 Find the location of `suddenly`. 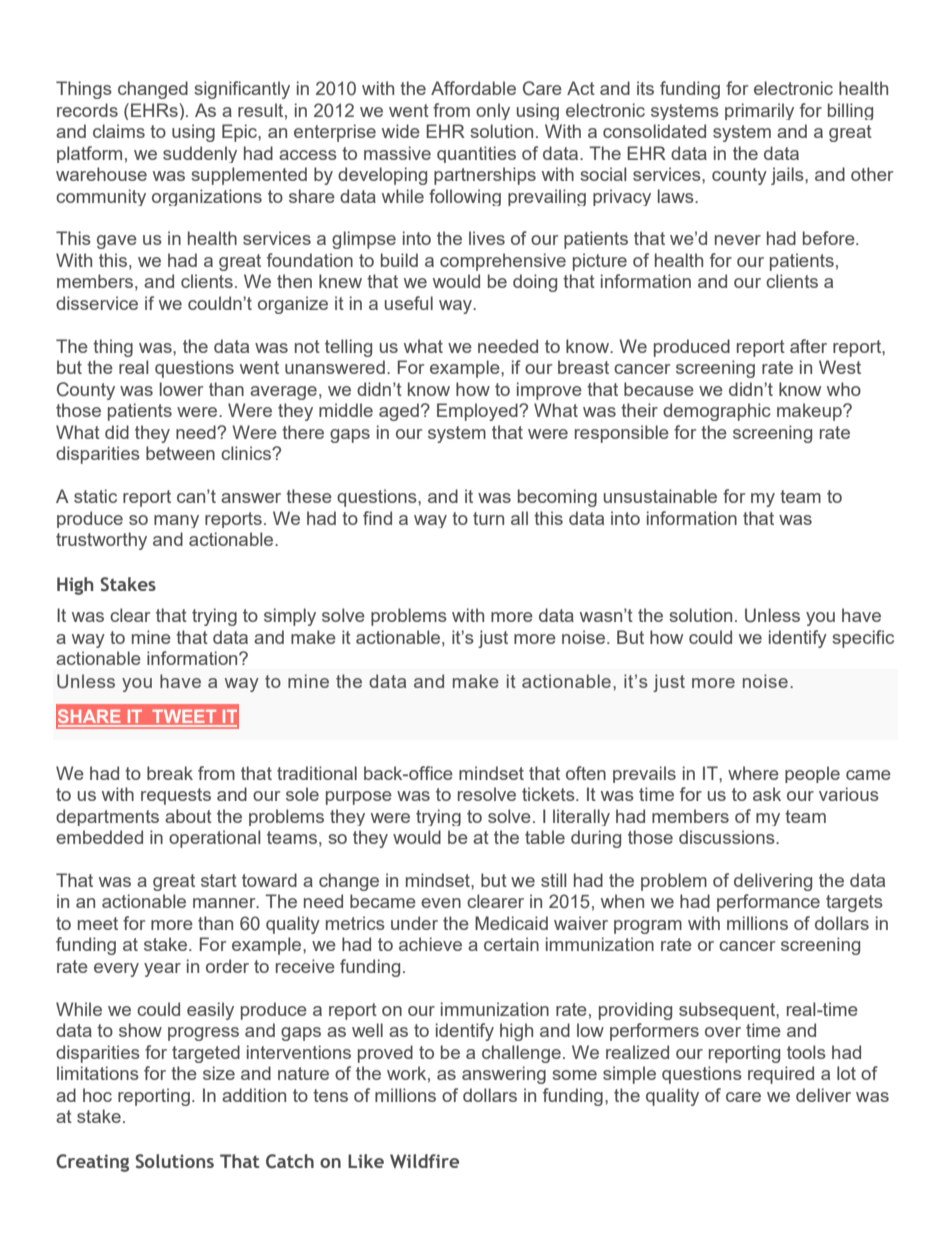

suddenly is located at coordinates (200, 154).
